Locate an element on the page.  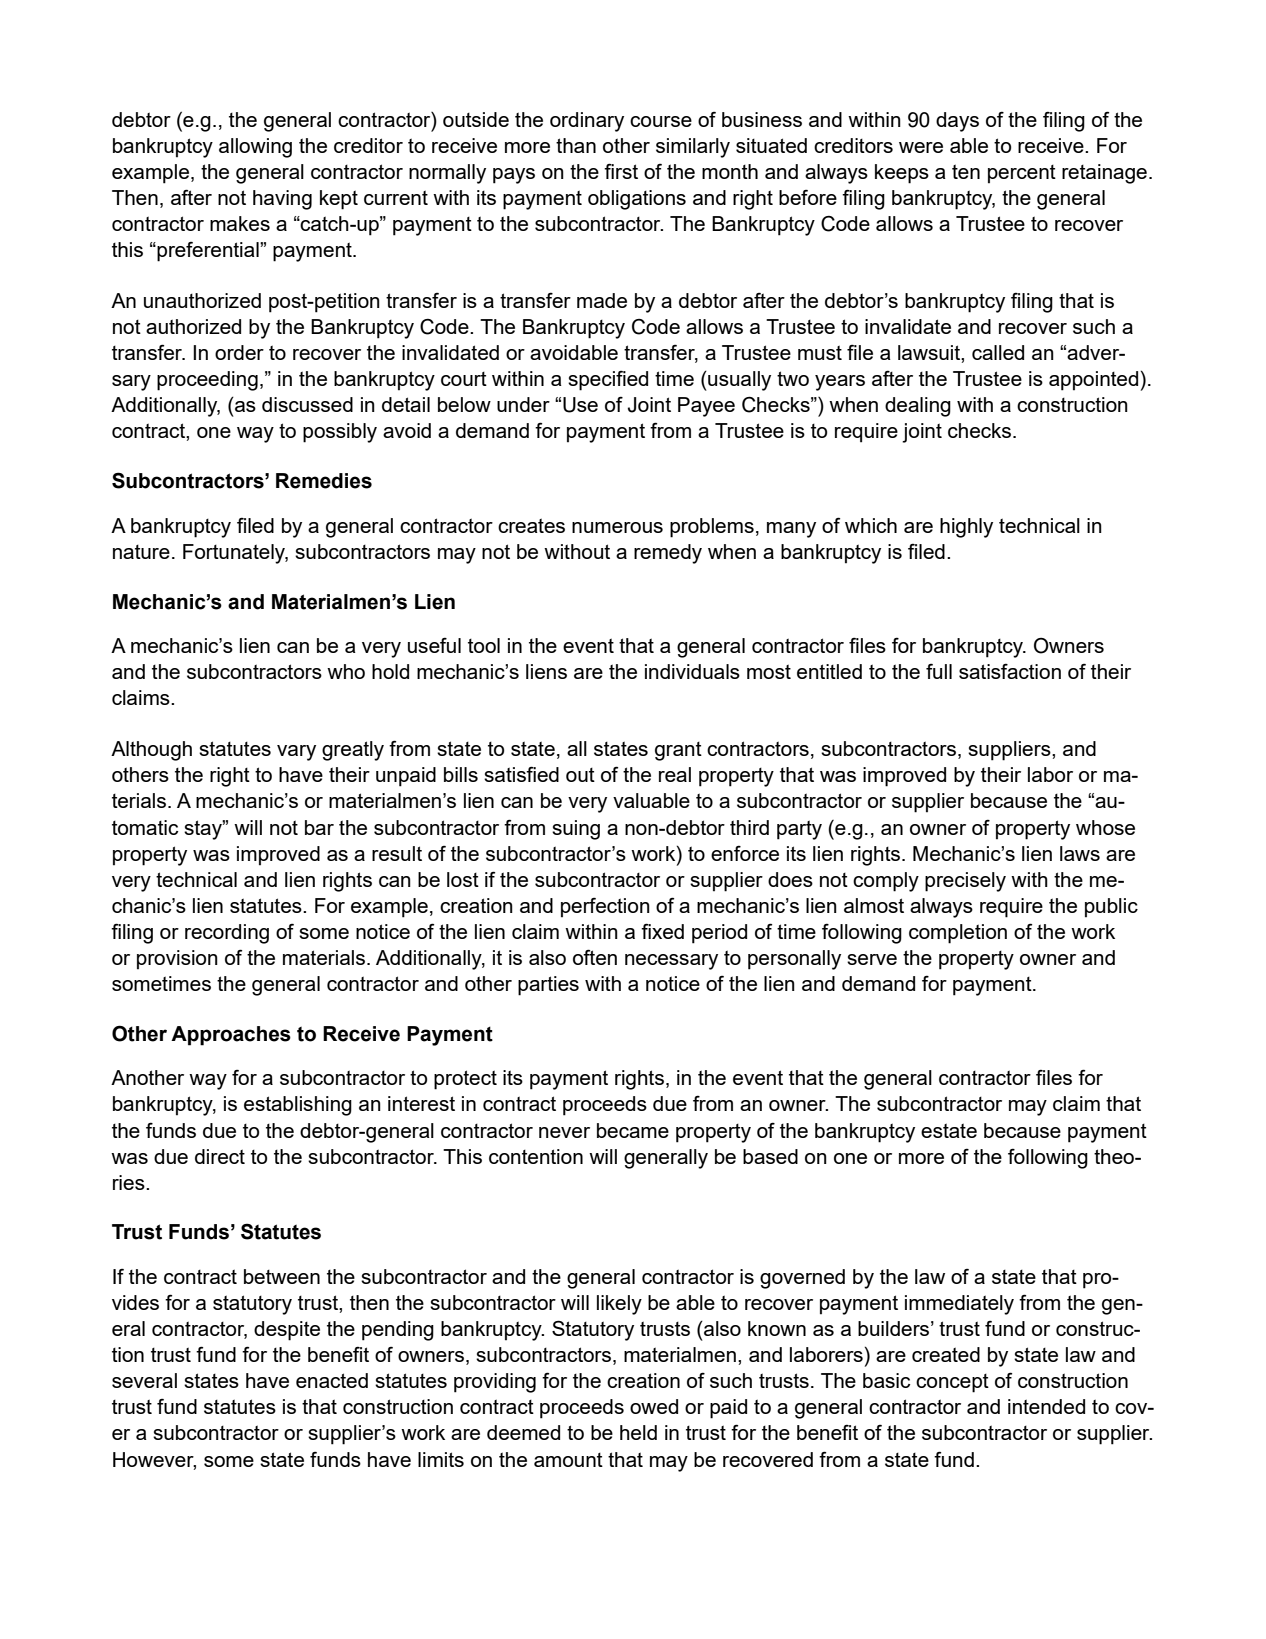
recording is located at coordinates (227, 934).
